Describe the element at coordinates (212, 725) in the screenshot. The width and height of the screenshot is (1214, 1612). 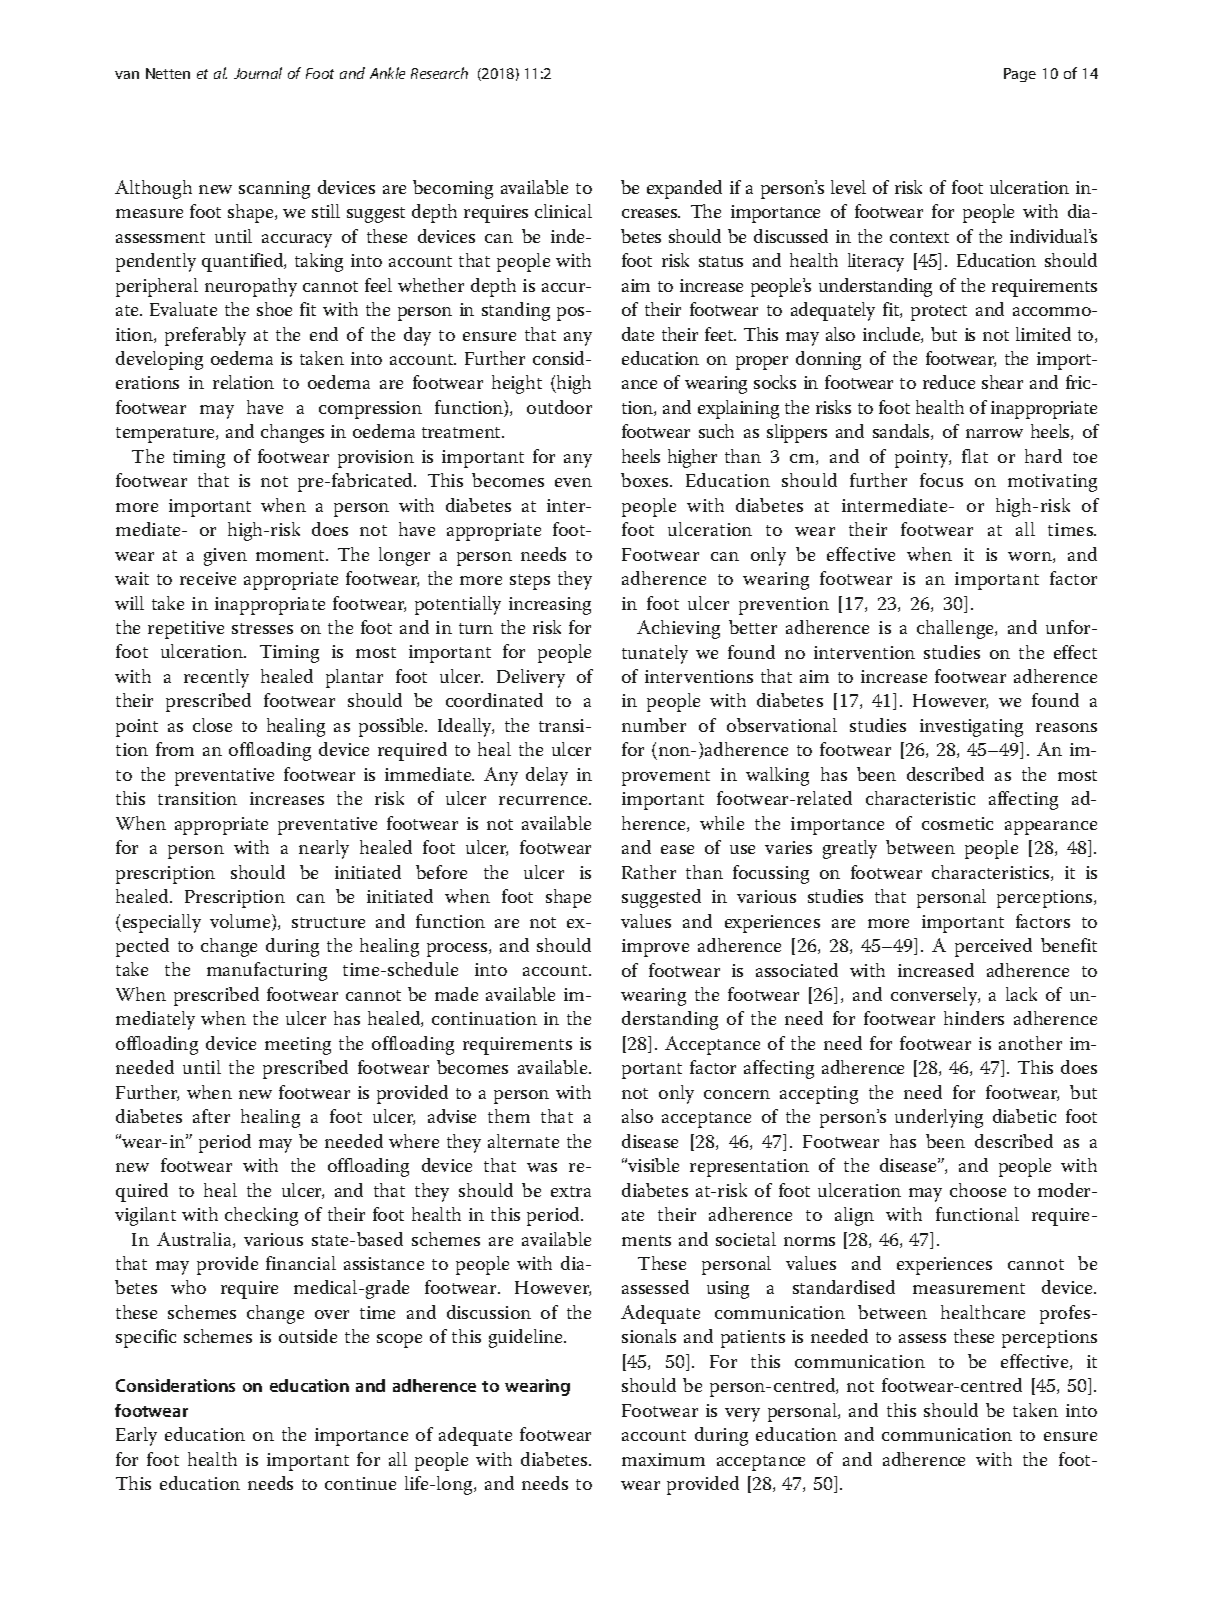
I see `close` at that location.
